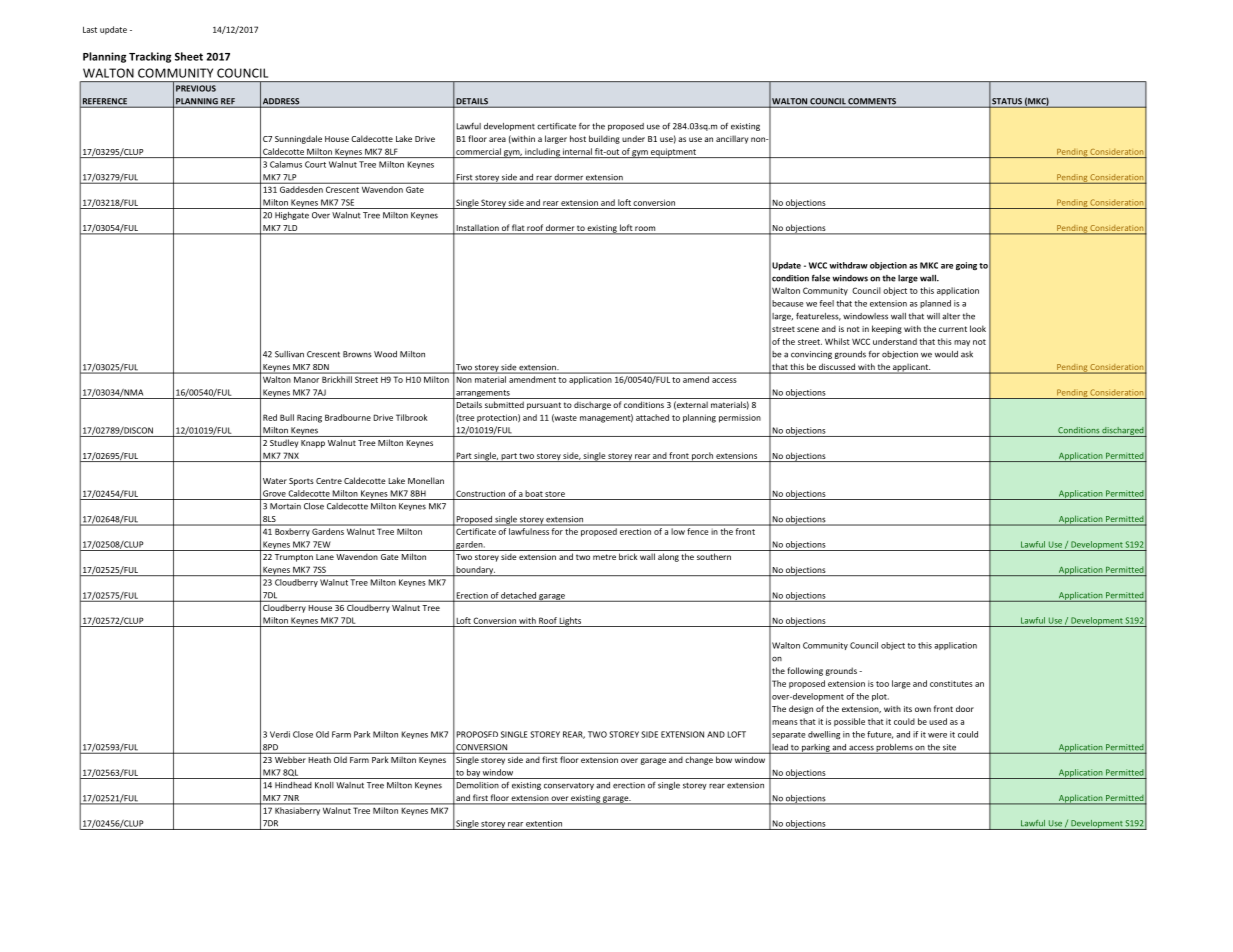 This image has height=952, width=1233. What do you see at coordinates (518, 596) in the image?
I see `detached` at bounding box center [518, 596].
